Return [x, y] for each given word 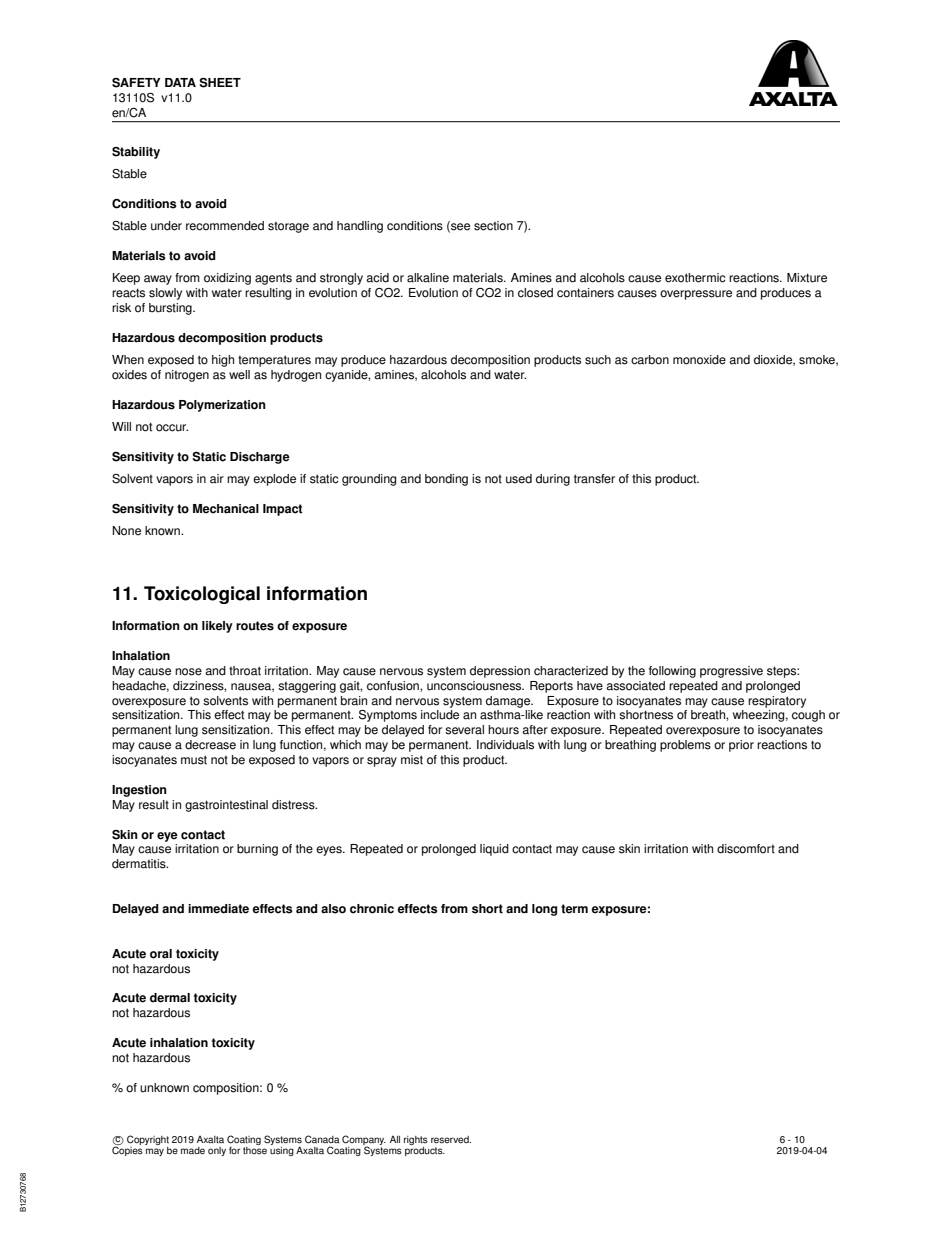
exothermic [695, 278]
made [193, 1151]
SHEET [220, 83]
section [493, 226]
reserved [451, 1140]
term [574, 909]
